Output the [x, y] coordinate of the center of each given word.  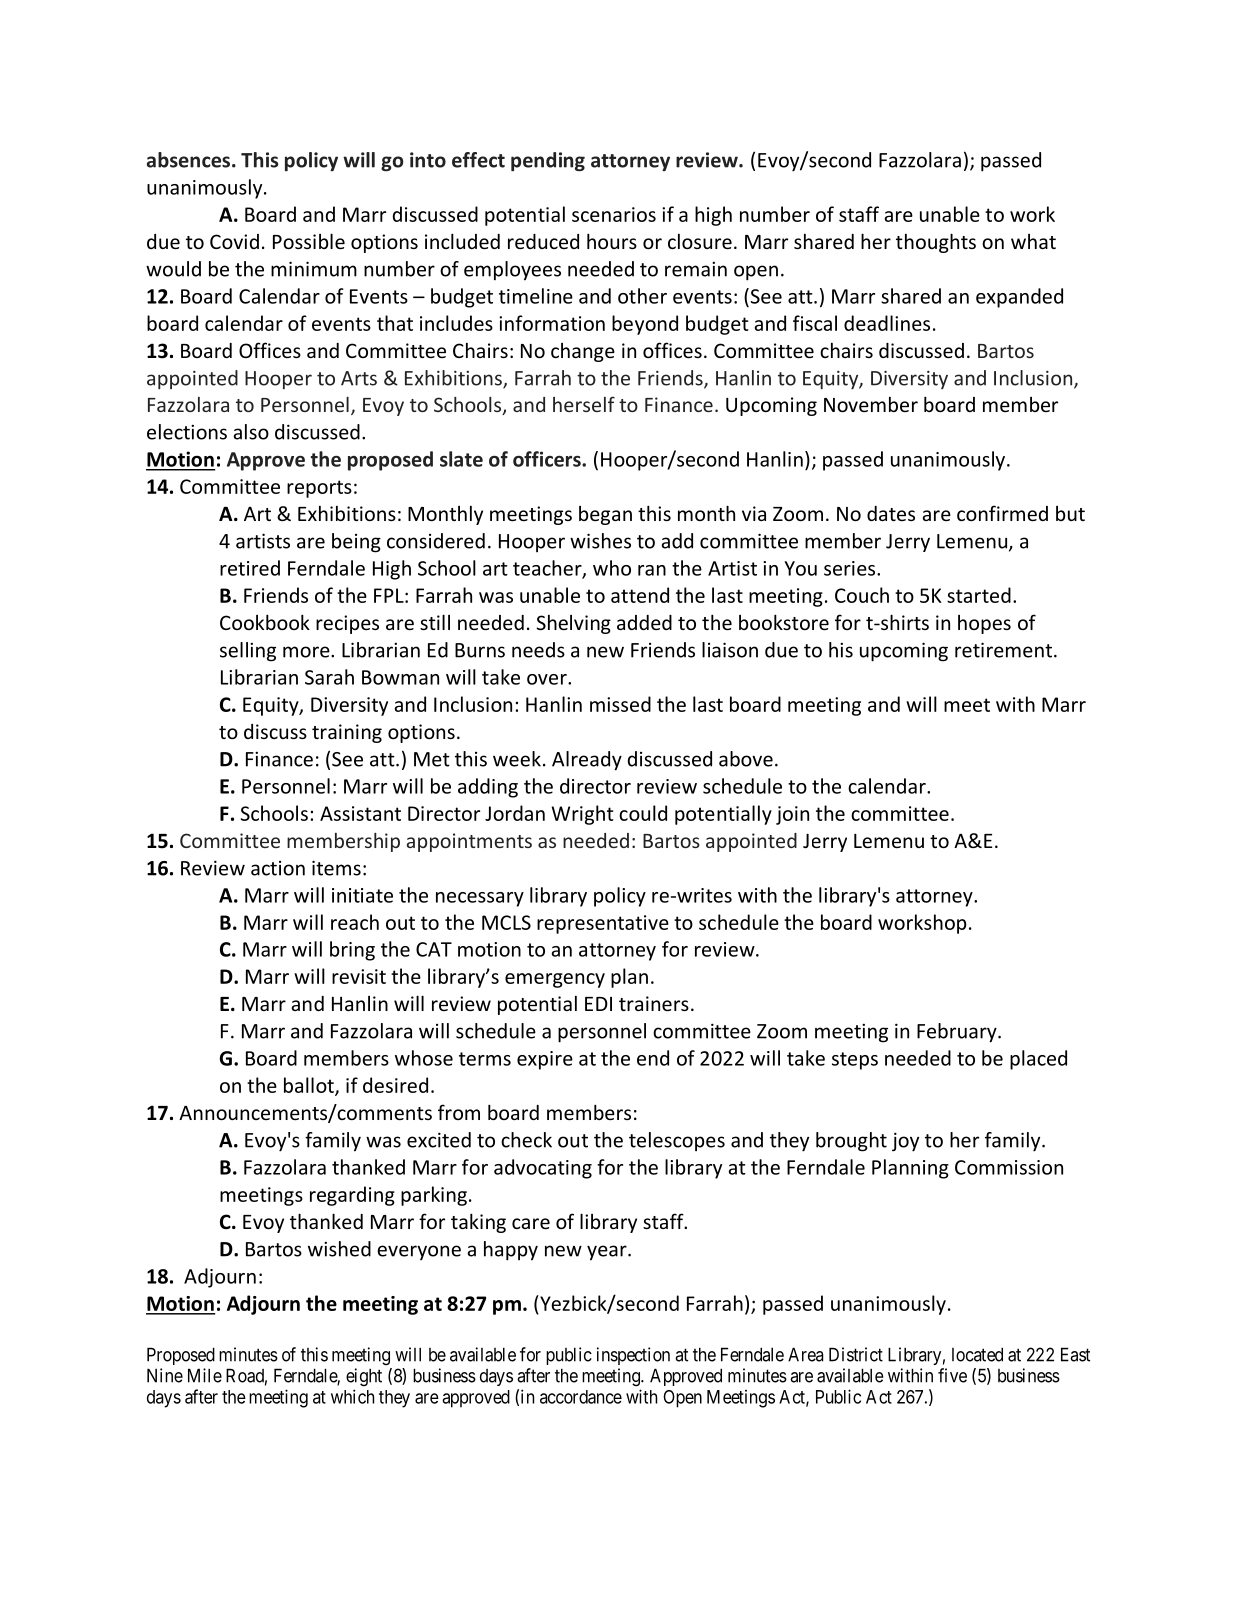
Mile [205, 1375]
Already [587, 761]
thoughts [936, 243]
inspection [633, 1356]
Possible [309, 241]
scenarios [614, 214]
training [347, 733]
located [977, 1354]
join [792, 815]
